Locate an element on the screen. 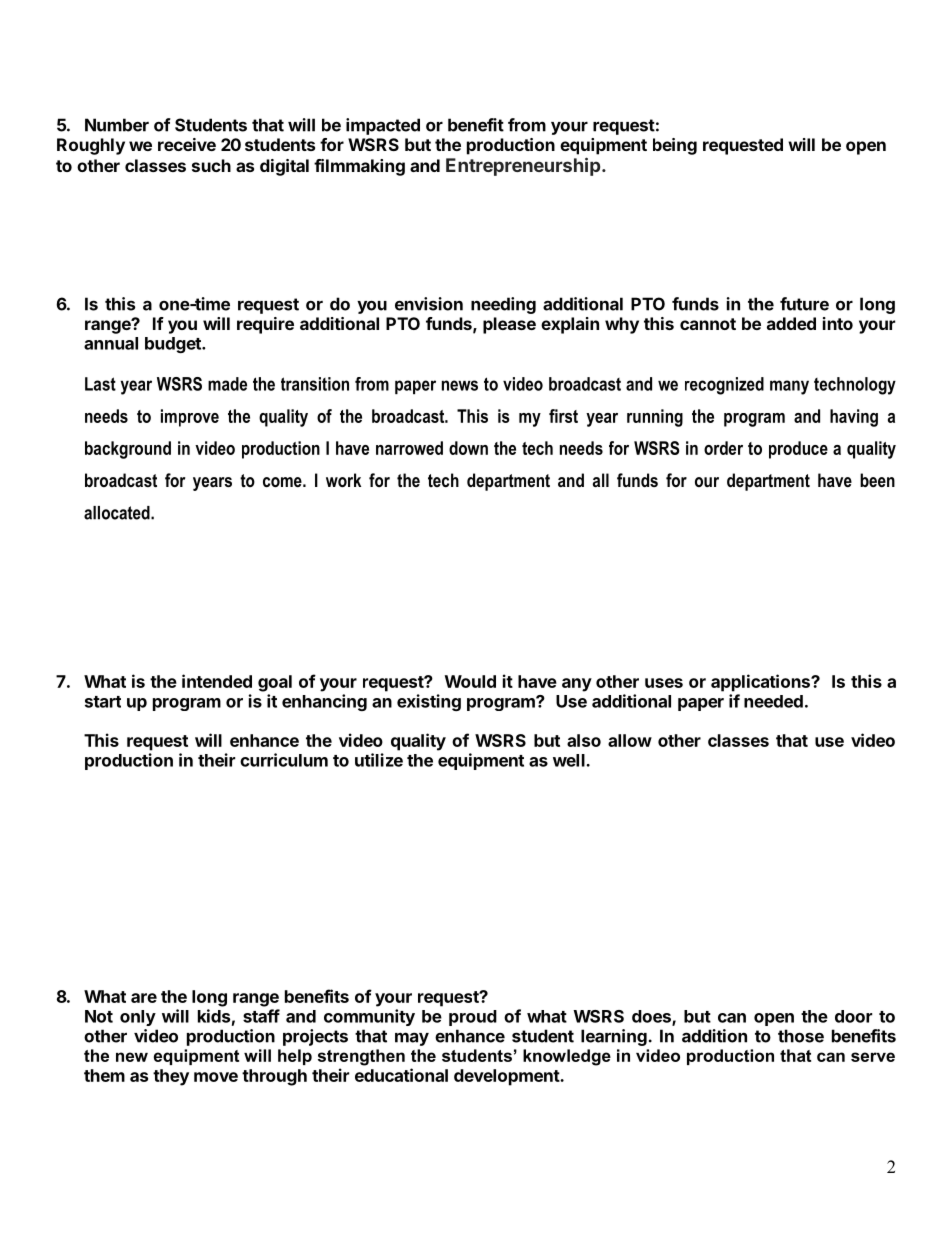 This screenshot has width=952, height=1233. Would is located at coordinates (470, 681).
